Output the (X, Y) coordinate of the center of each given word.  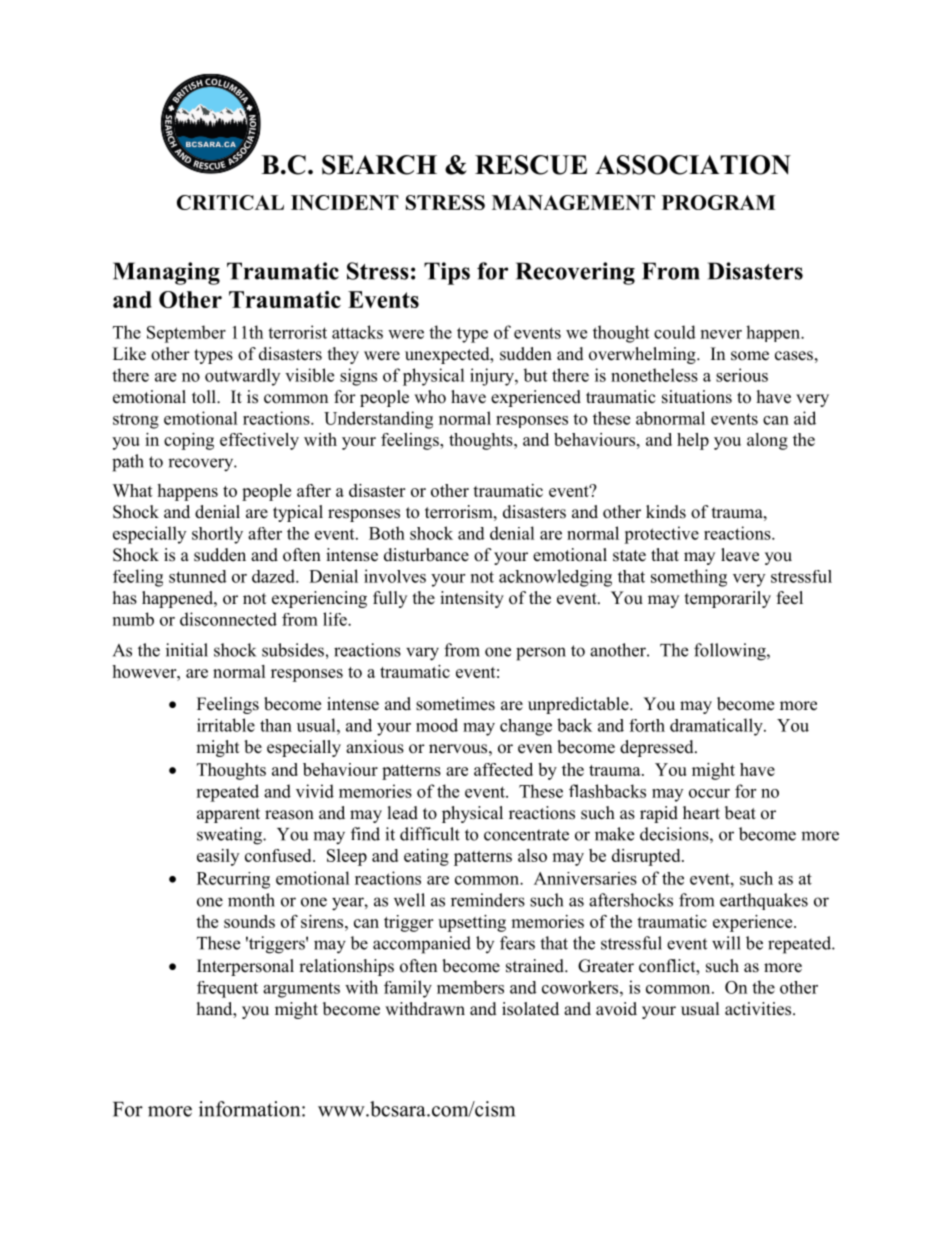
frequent (227, 989)
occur (709, 793)
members (470, 987)
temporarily (728, 599)
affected (503, 769)
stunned (198, 576)
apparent (228, 815)
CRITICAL (230, 202)
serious (742, 375)
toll (205, 397)
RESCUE (531, 165)
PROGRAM (718, 202)
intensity (472, 599)
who (430, 397)
